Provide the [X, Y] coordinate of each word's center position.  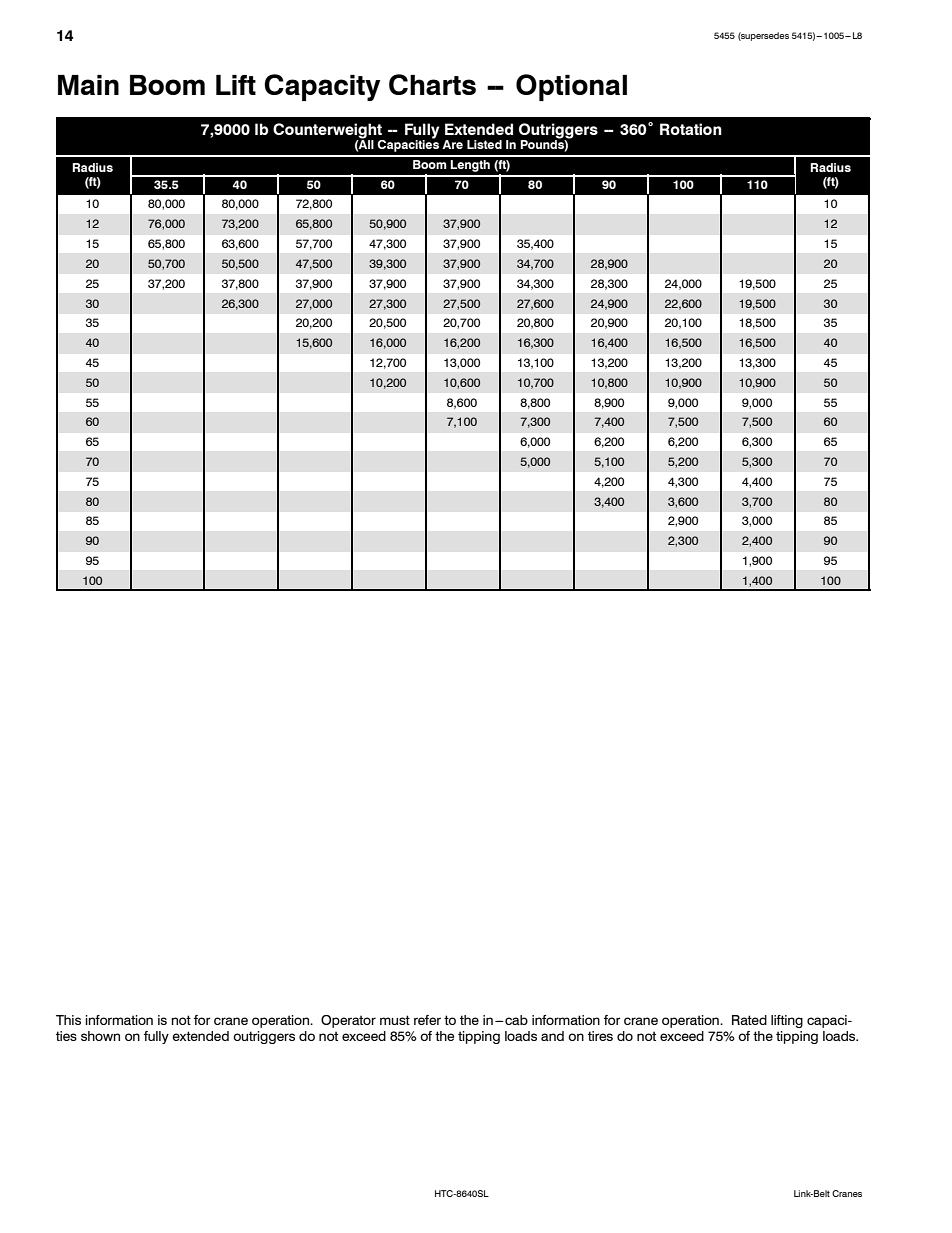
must [395, 1020]
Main [88, 85]
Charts [432, 84]
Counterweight [327, 131]
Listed [484, 144]
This [68, 1020]
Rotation [691, 129]
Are [452, 144]
